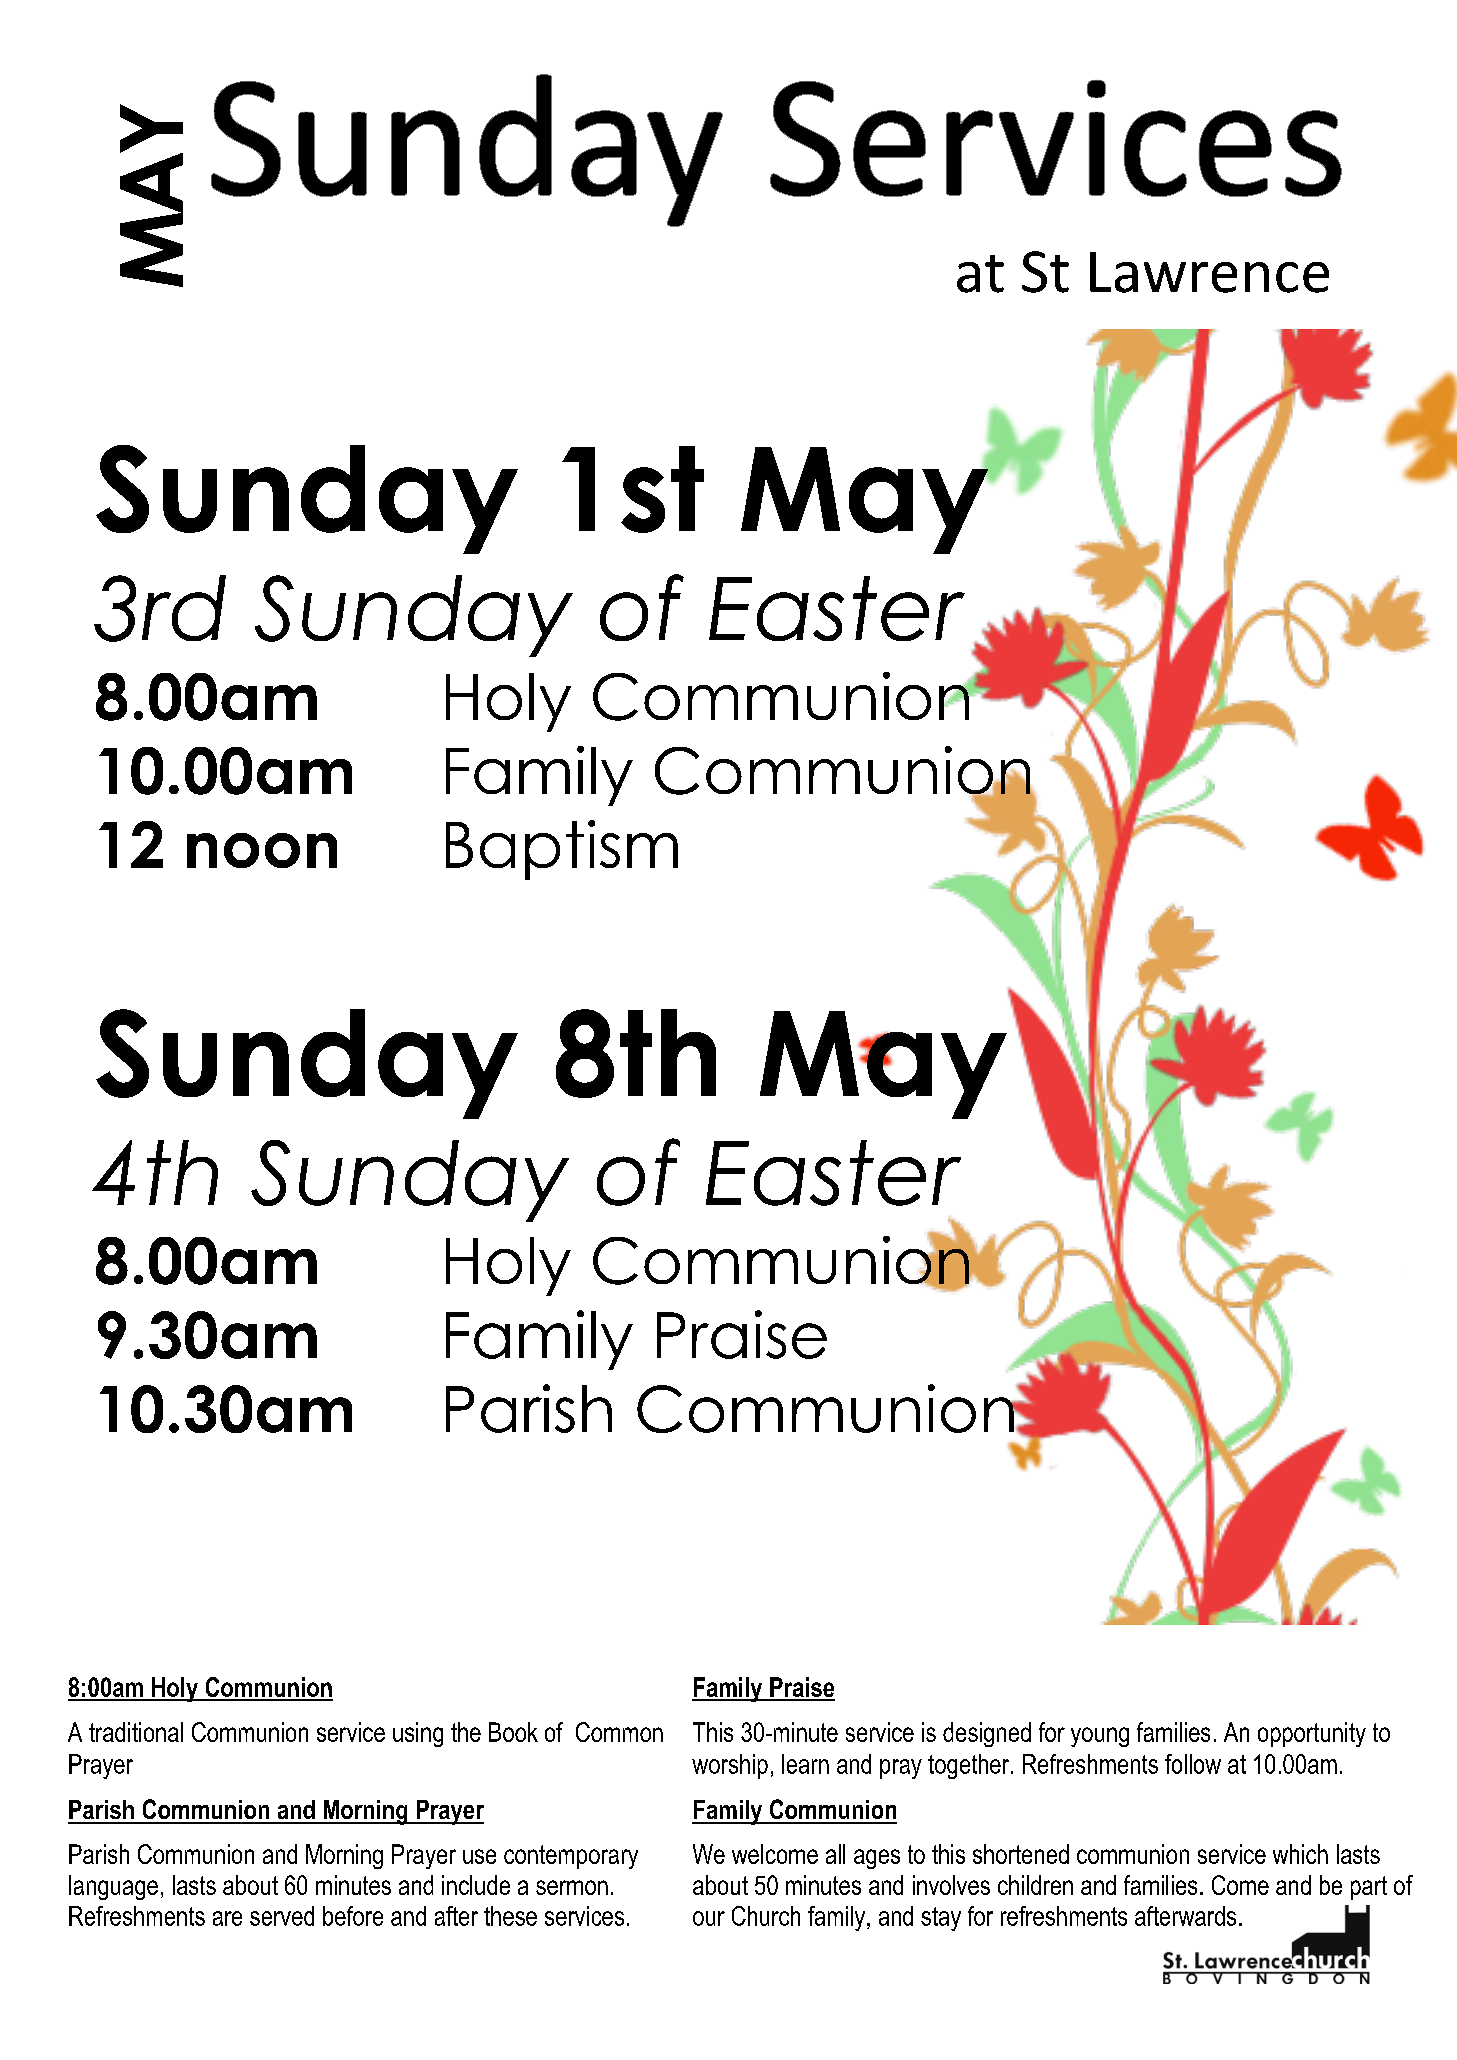 The image size is (1457, 2060). Describe the element at coordinates (513, 1732) in the image. I see `Book` at that location.
